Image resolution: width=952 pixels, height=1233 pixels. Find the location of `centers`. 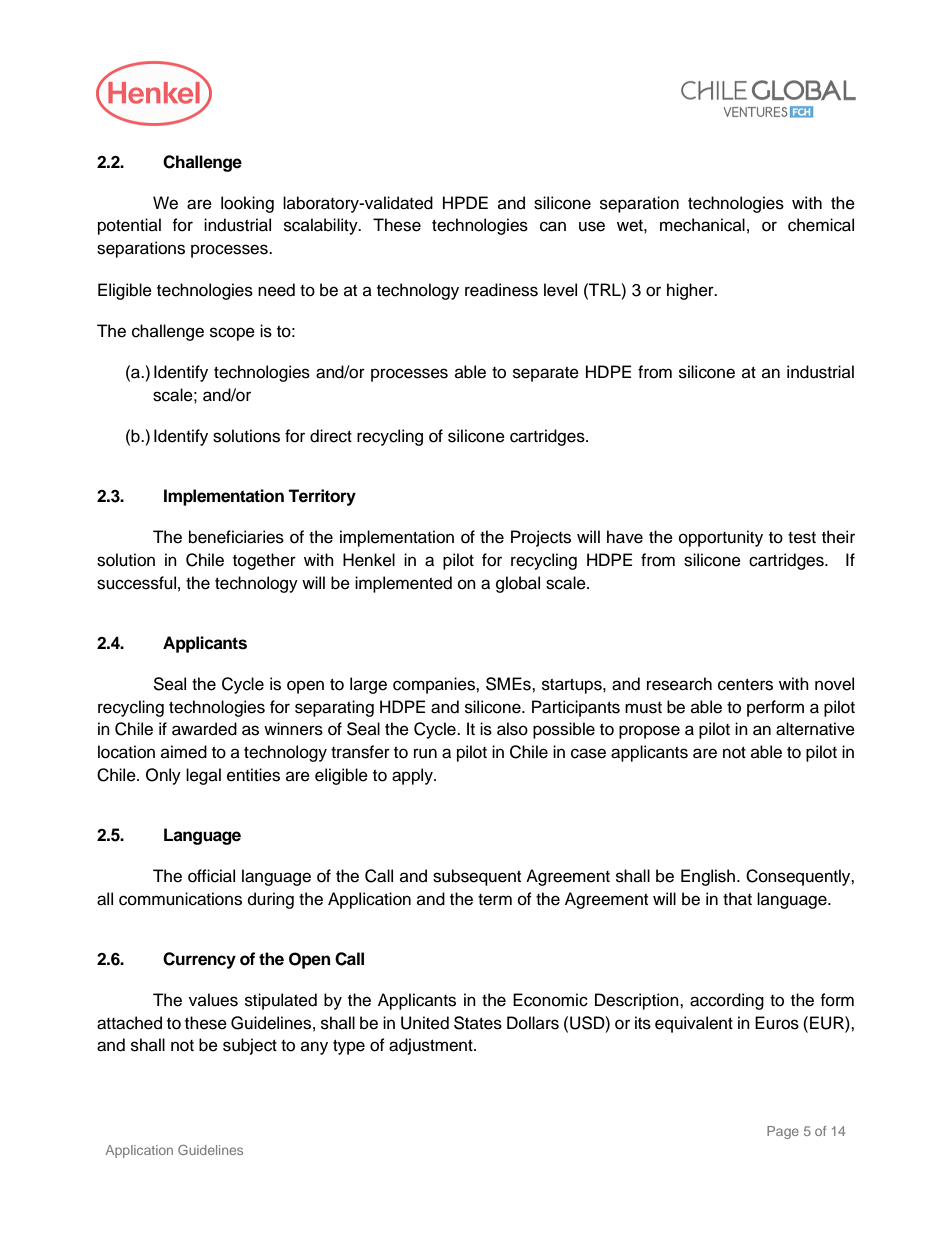

centers is located at coordinates (745, 685).
